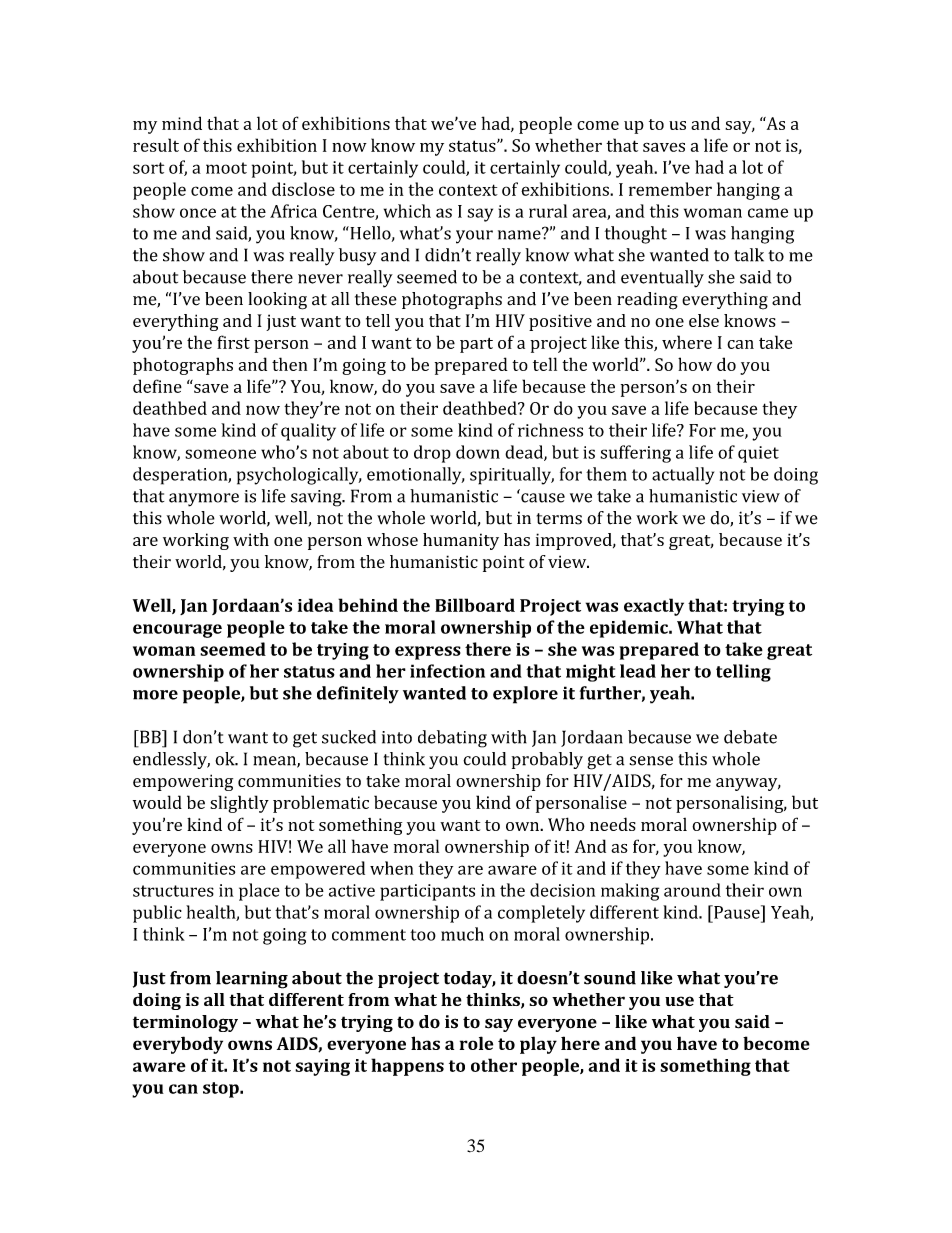  Describe the element at coordinates (670, 189) in the image. I see `remember` at that location.
